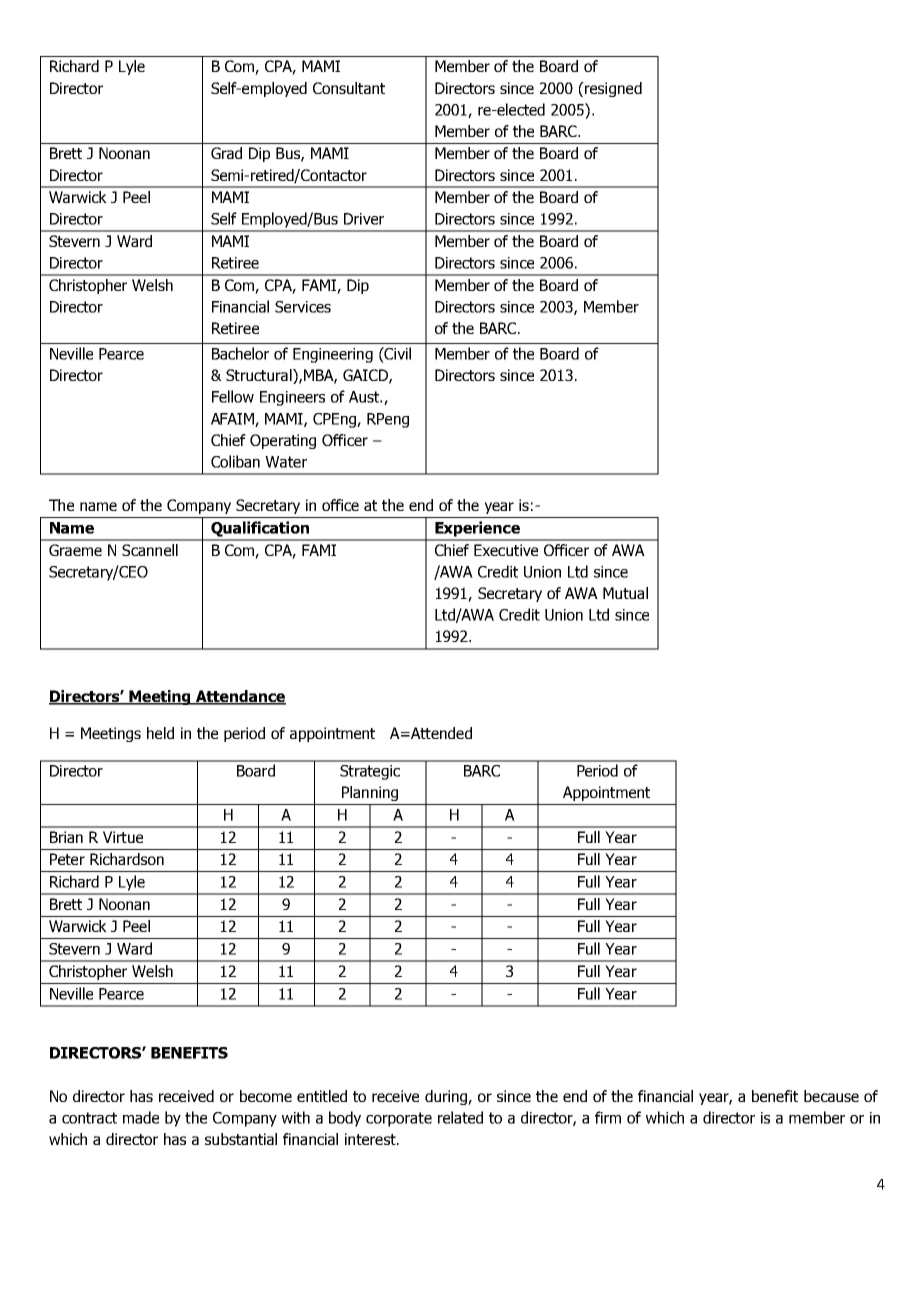 This screenshot has width=924, height=1308. What do you see at coordinates (831, 1096) in the screenshot?
I see `because` at bounding box center [831, 1096].
